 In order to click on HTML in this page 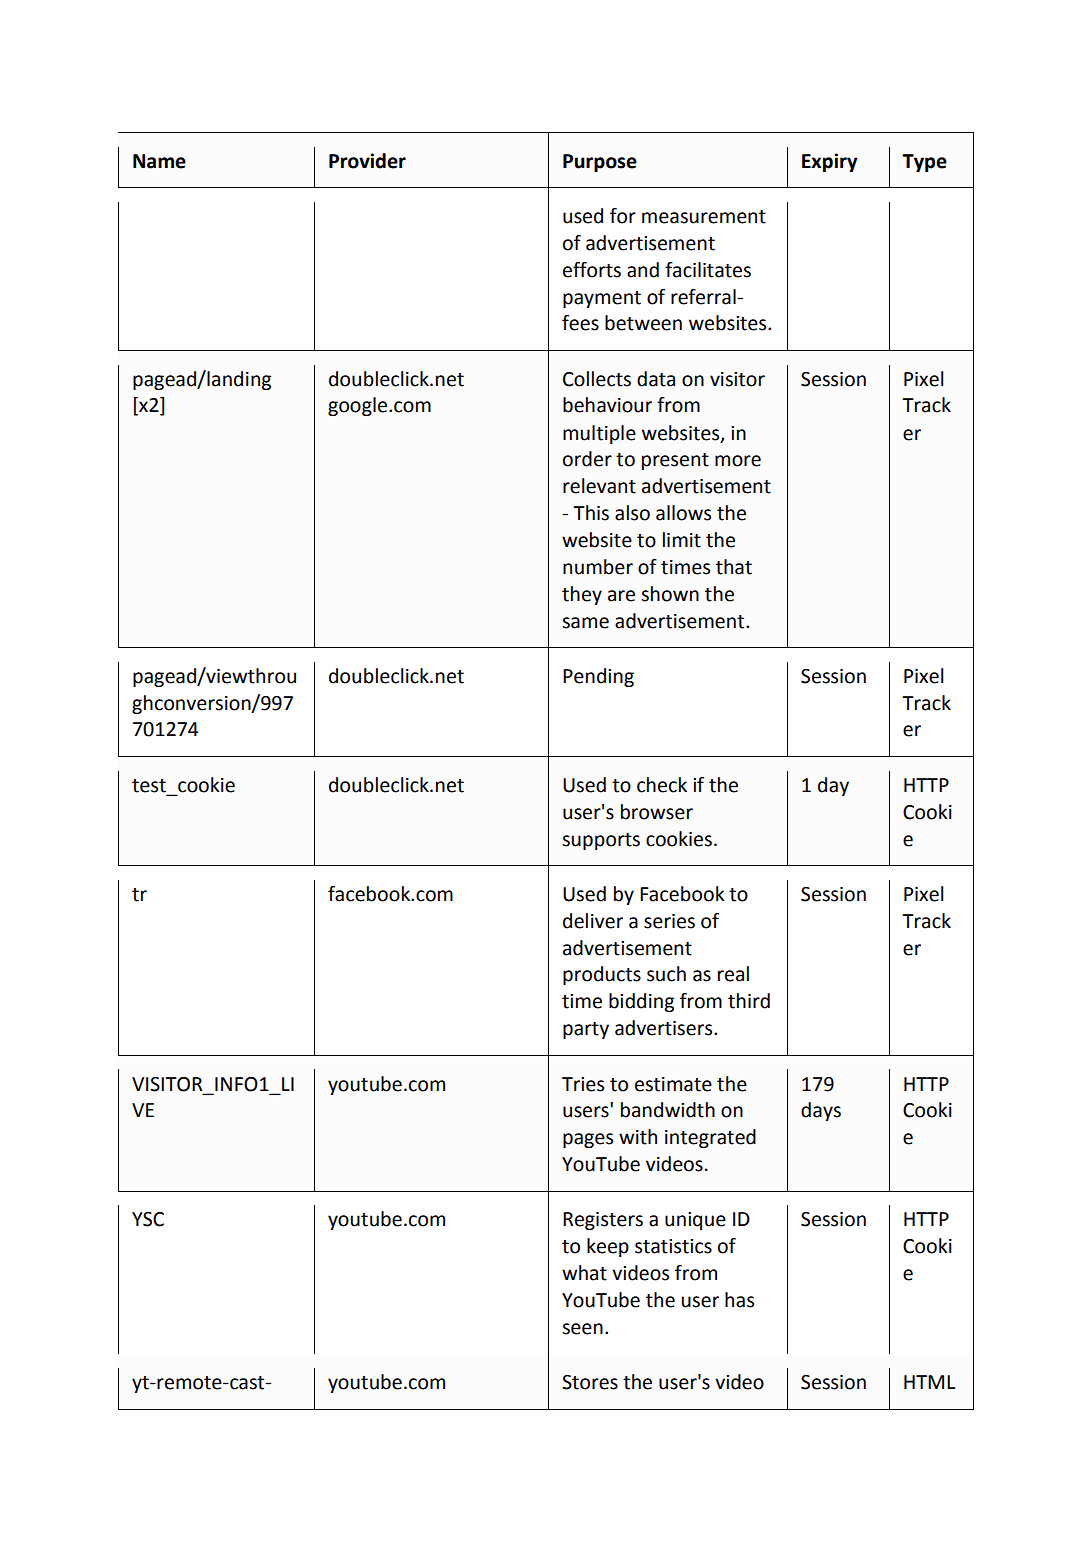, I will do `click(929, 1382)`.
